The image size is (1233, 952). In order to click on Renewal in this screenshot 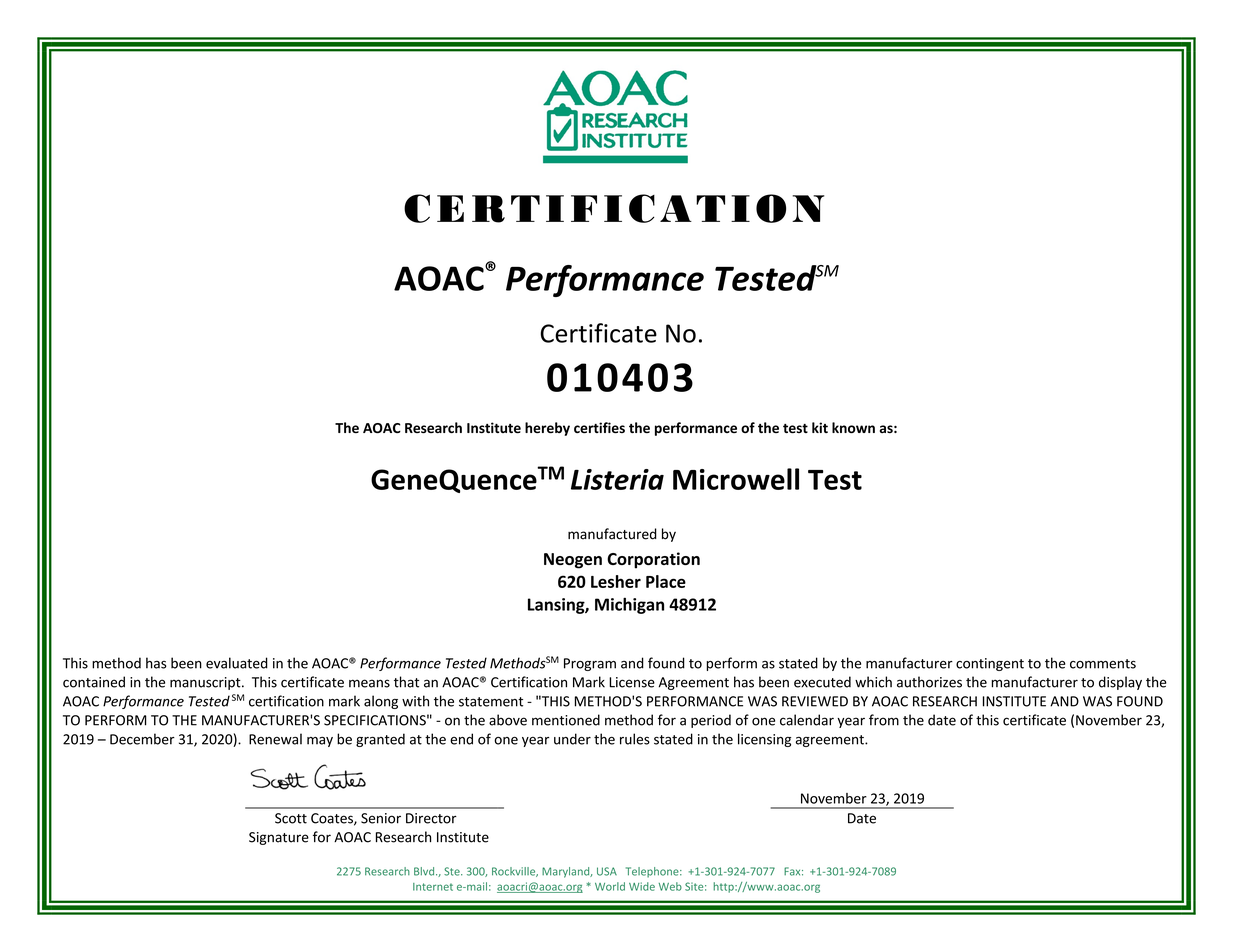, I will do `click(275, 739)`.
